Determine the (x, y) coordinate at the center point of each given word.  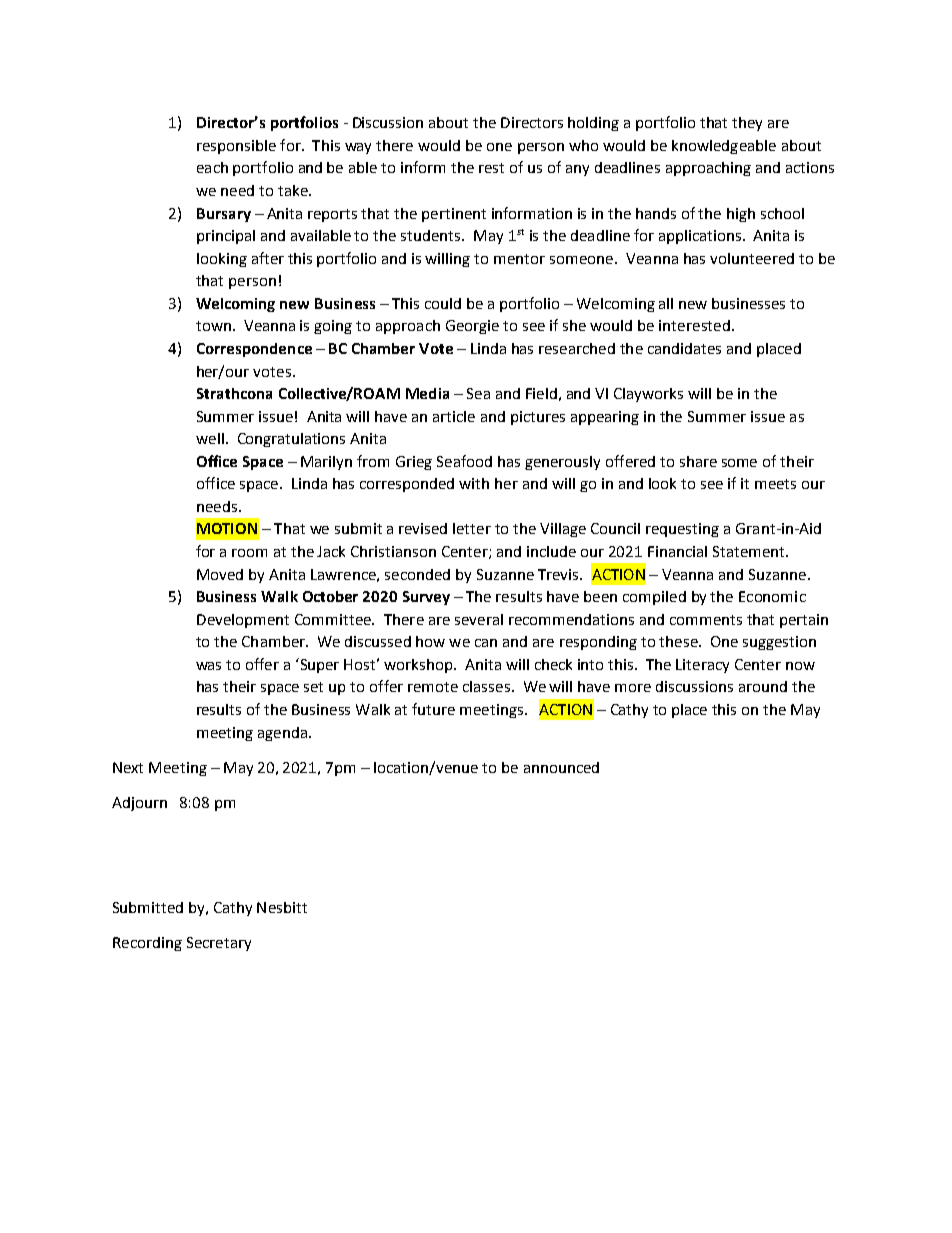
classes (486, 686)
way (358, 148)
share (698, 461)
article (454, 416)
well (210, 438)
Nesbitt (282, 907)
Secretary (219, 944)
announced (561, 767)
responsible (236, 147)
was (208, 666)
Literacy (702, 666)
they (747, 124)
